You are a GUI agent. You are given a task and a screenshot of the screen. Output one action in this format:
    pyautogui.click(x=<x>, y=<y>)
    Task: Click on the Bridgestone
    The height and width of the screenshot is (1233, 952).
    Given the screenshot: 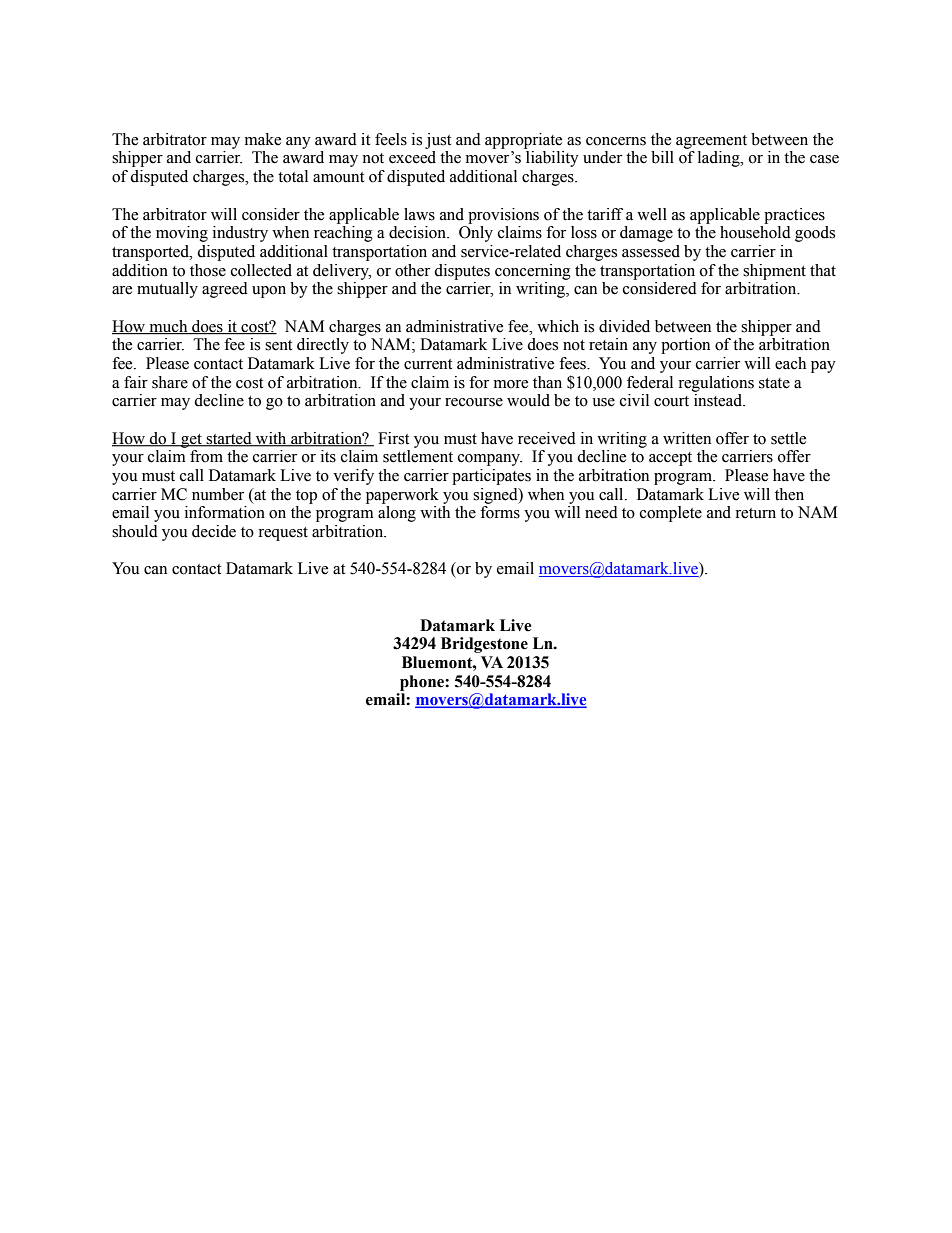 What is the action you would take?
    pyautogui.click(x=484, y=645)
